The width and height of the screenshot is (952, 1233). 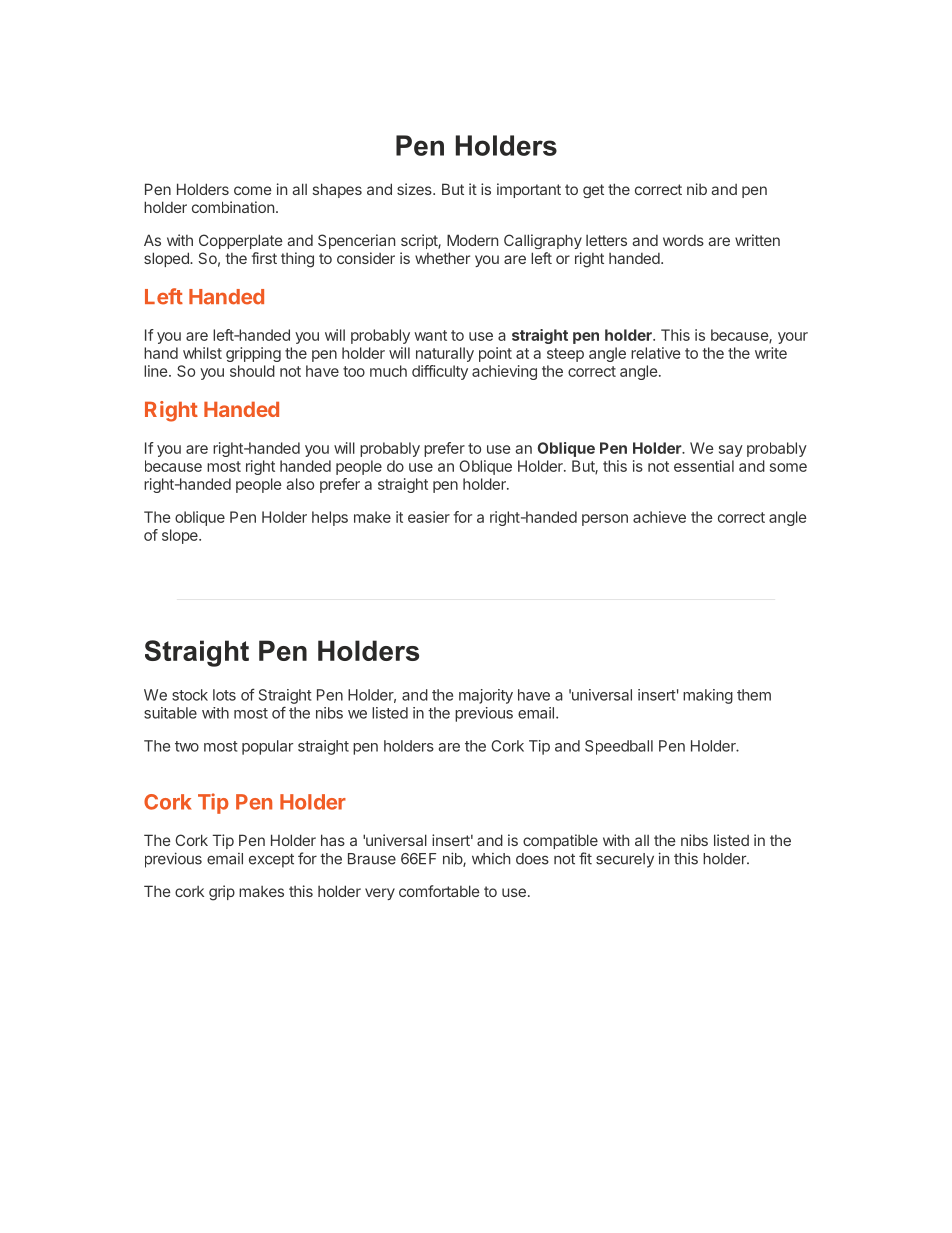 I want to click on Modern, so click(x=472, y=240).
